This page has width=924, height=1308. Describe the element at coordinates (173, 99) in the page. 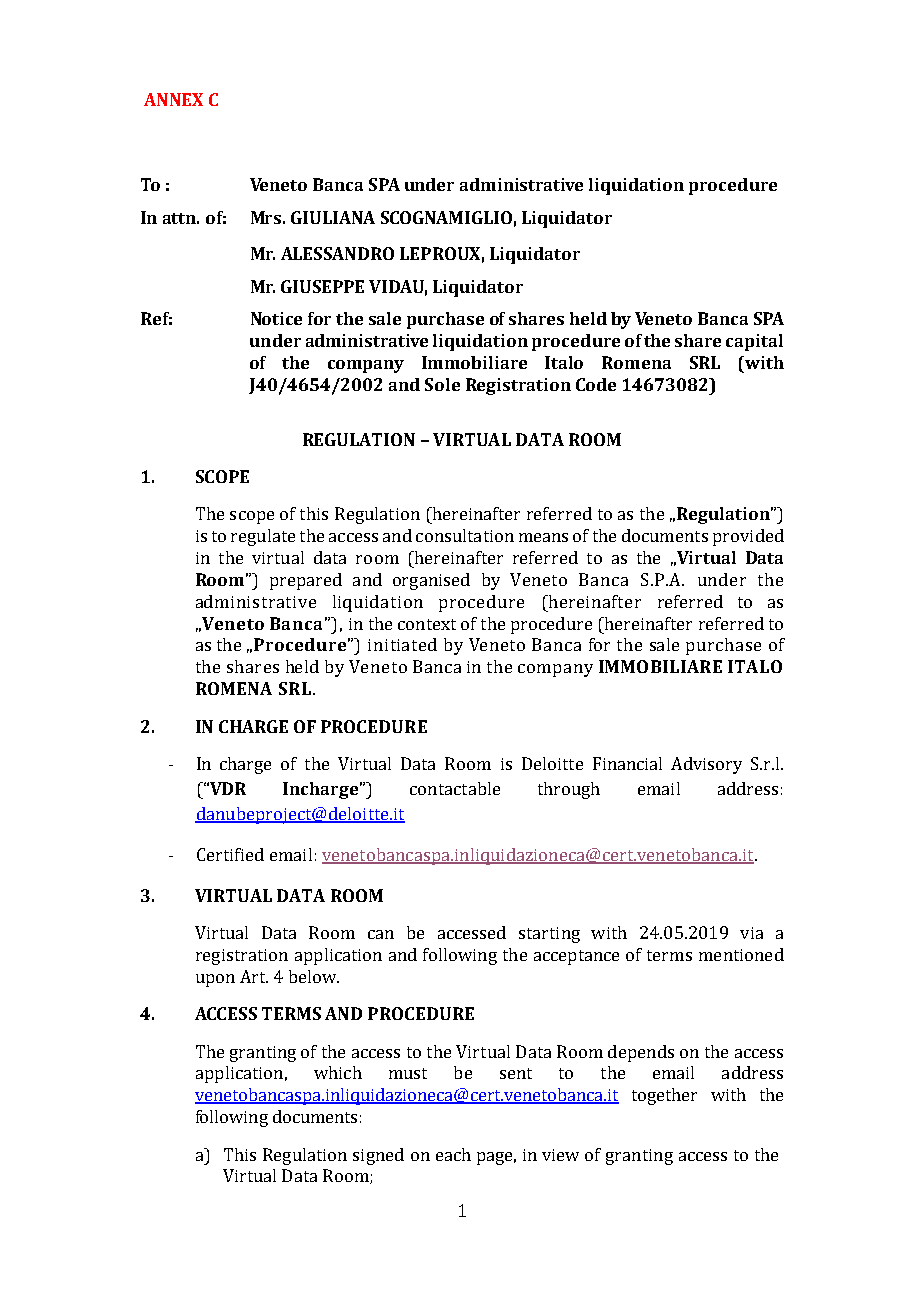

I see `ANNEX` at that location.
